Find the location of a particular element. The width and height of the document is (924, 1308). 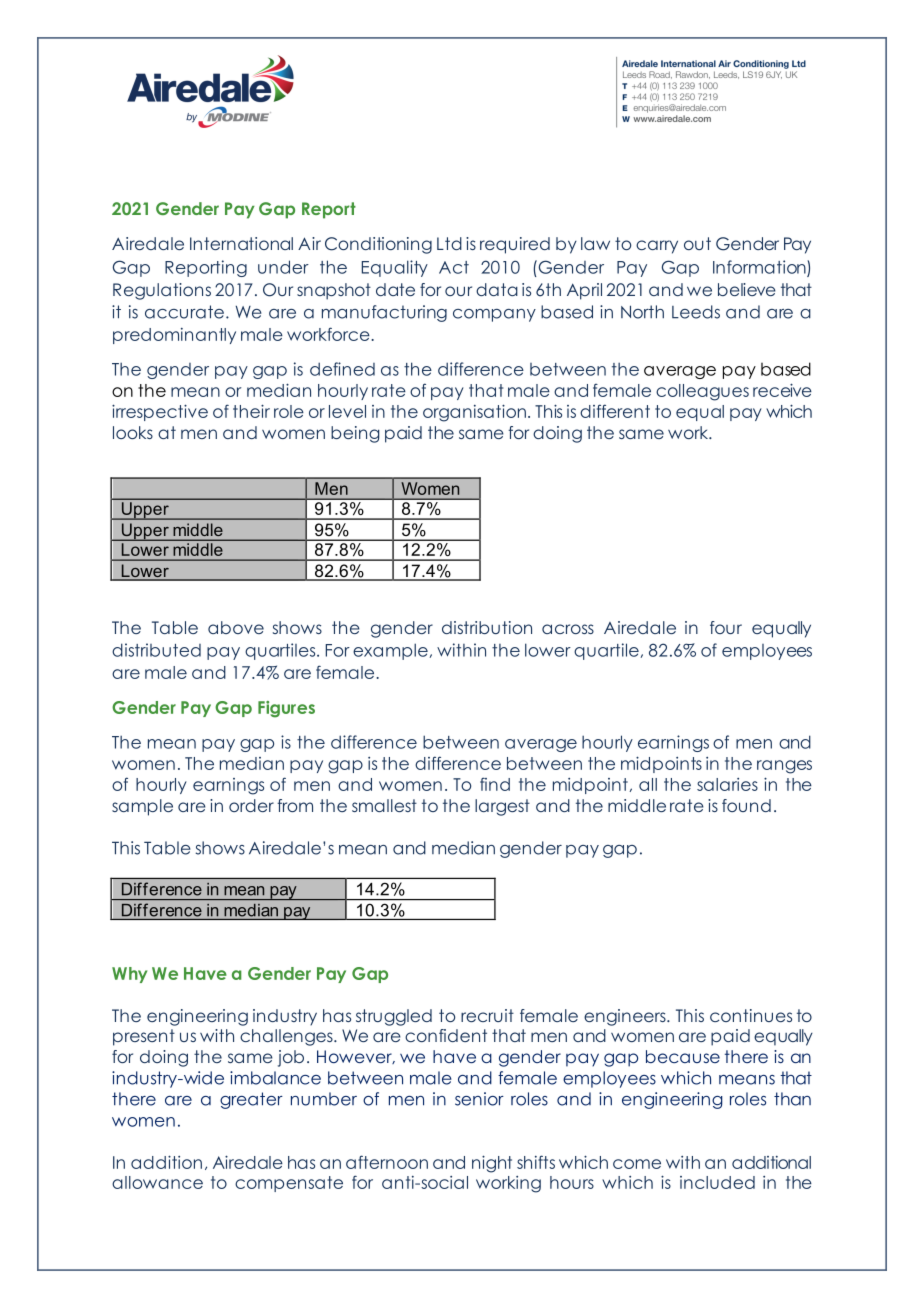

find is located at coordinates (495, 784).
